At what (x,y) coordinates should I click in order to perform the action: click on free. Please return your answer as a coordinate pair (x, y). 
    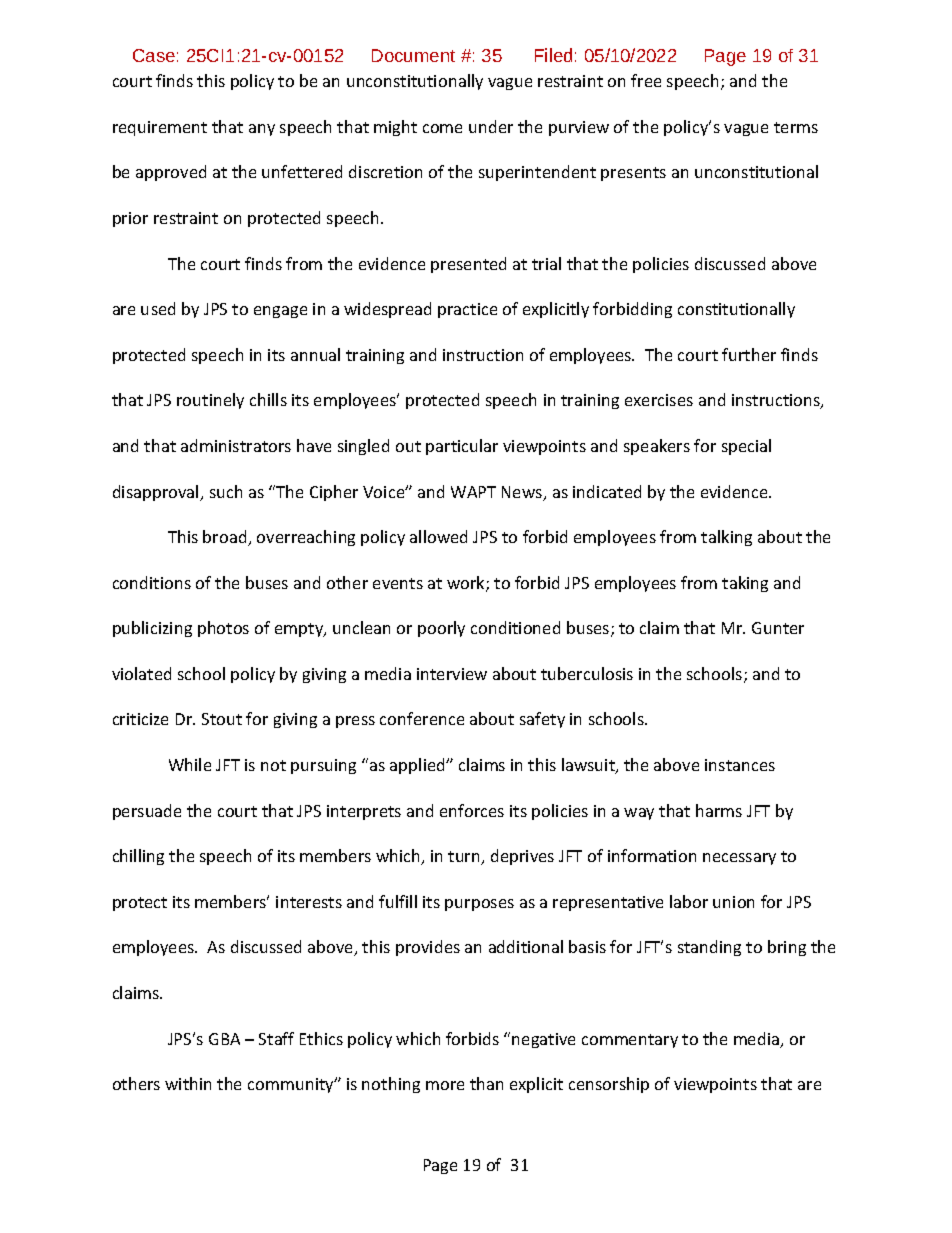
    Looking at the image, I should click on (646, 80).
